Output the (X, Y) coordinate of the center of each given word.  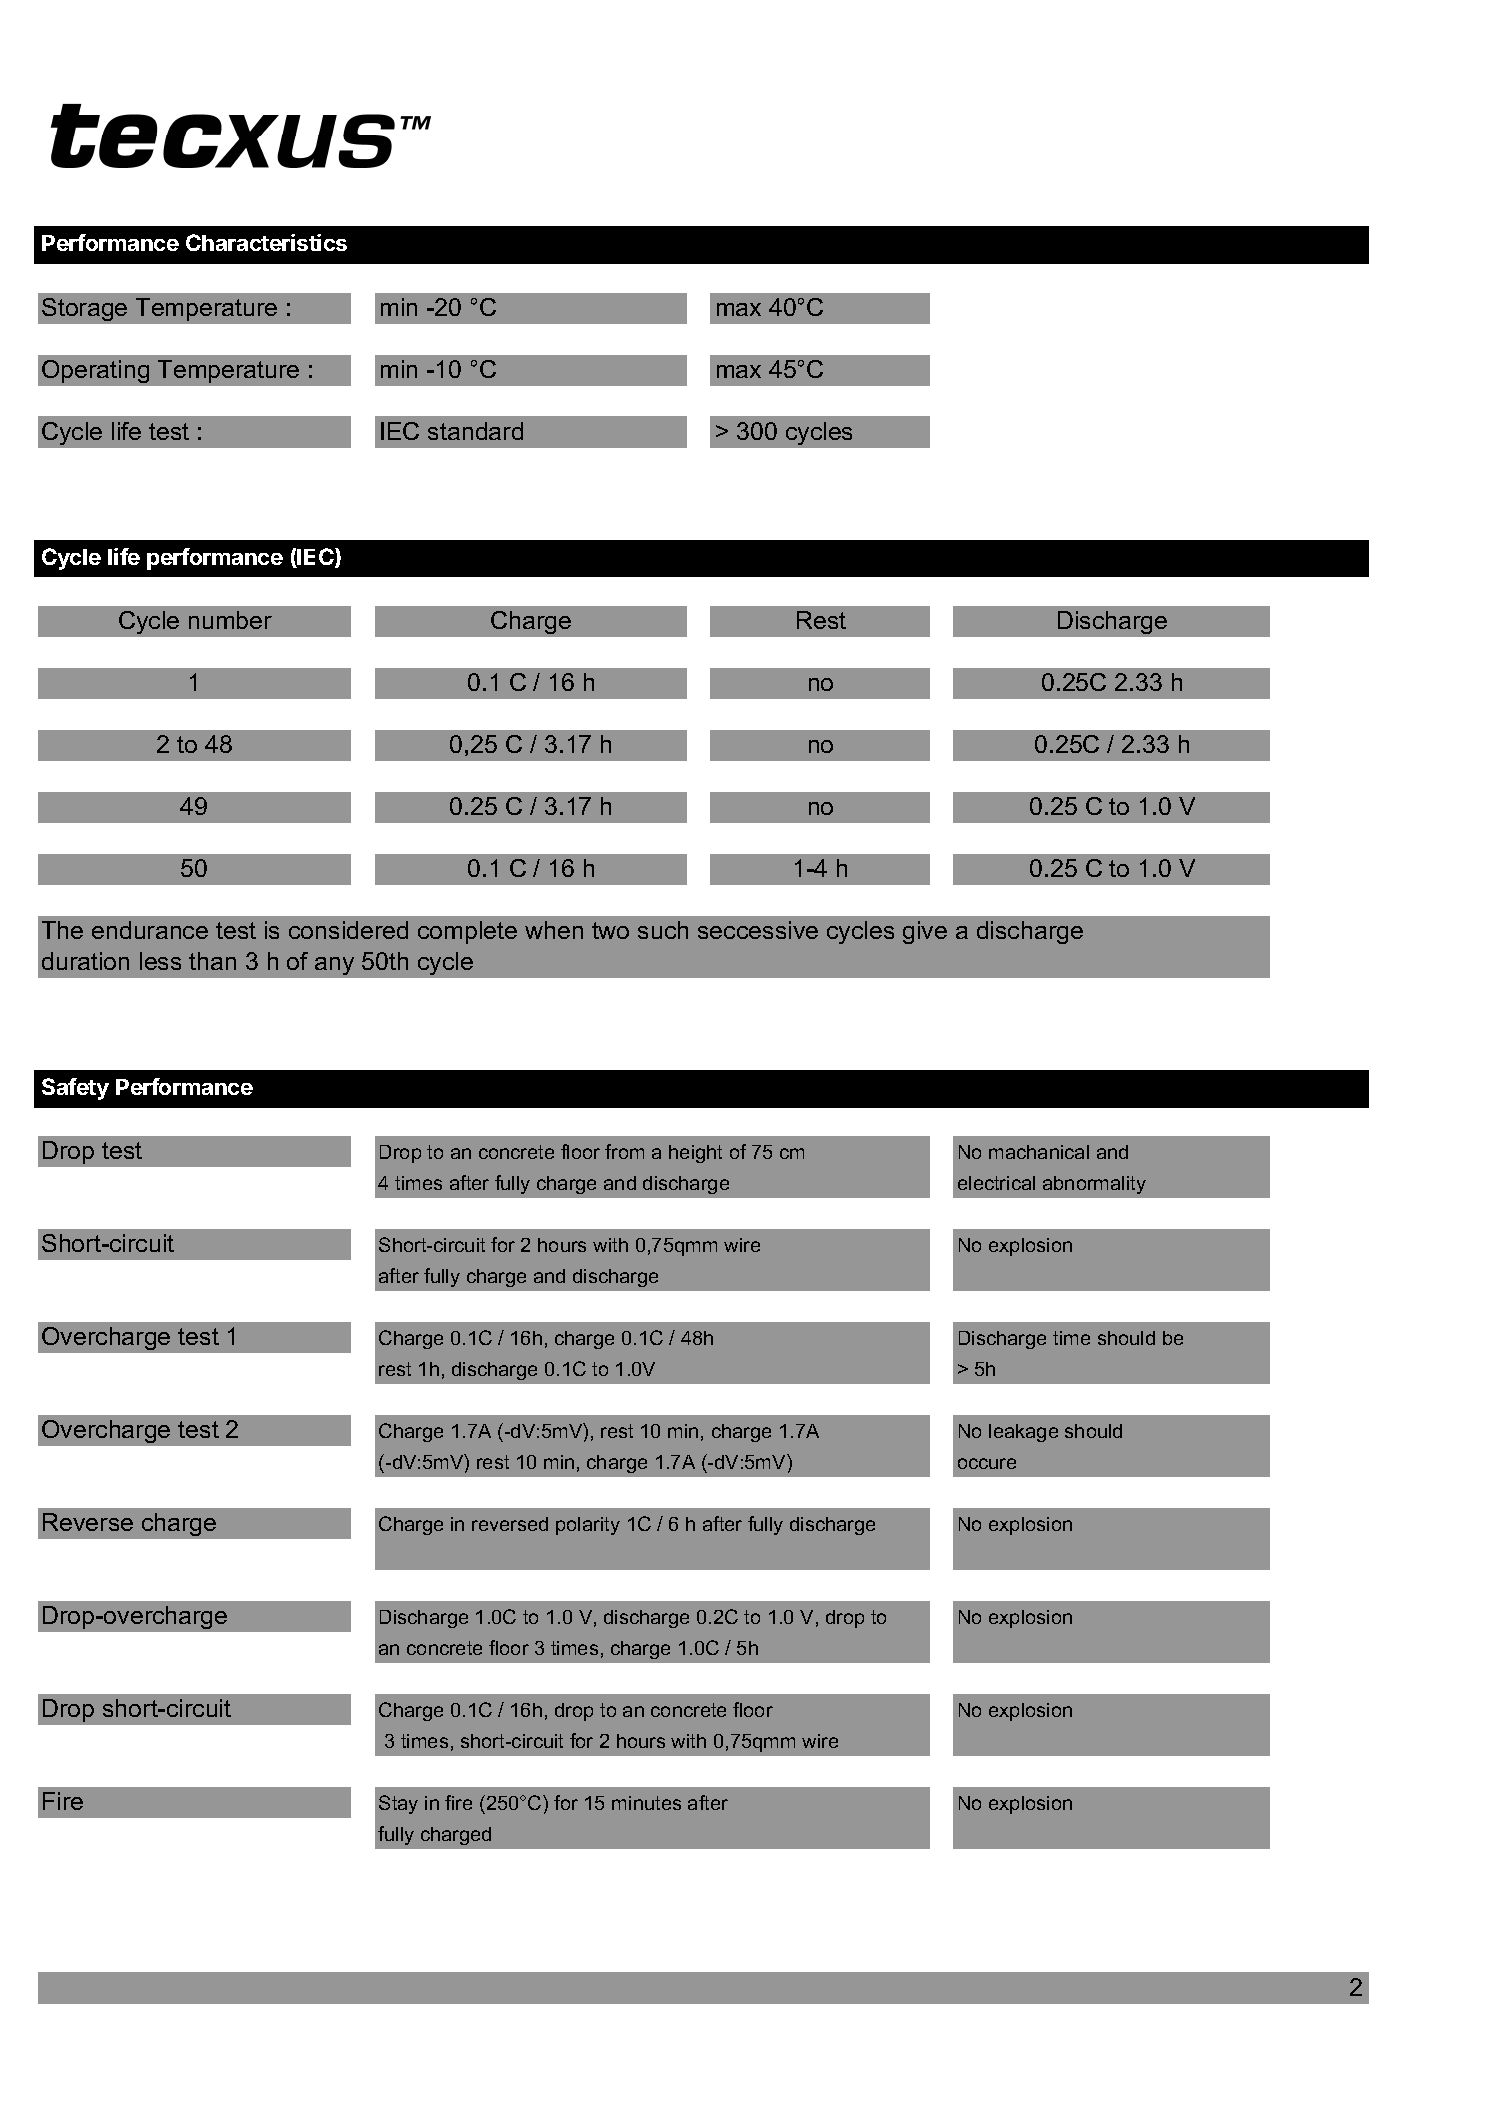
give (925, 932)
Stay (398, 1804)
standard (475, 431)
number (230, 620)
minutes (646, 1803)
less (160, 961)
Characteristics (266, 242)
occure (987, 1463)
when (554, 930)
